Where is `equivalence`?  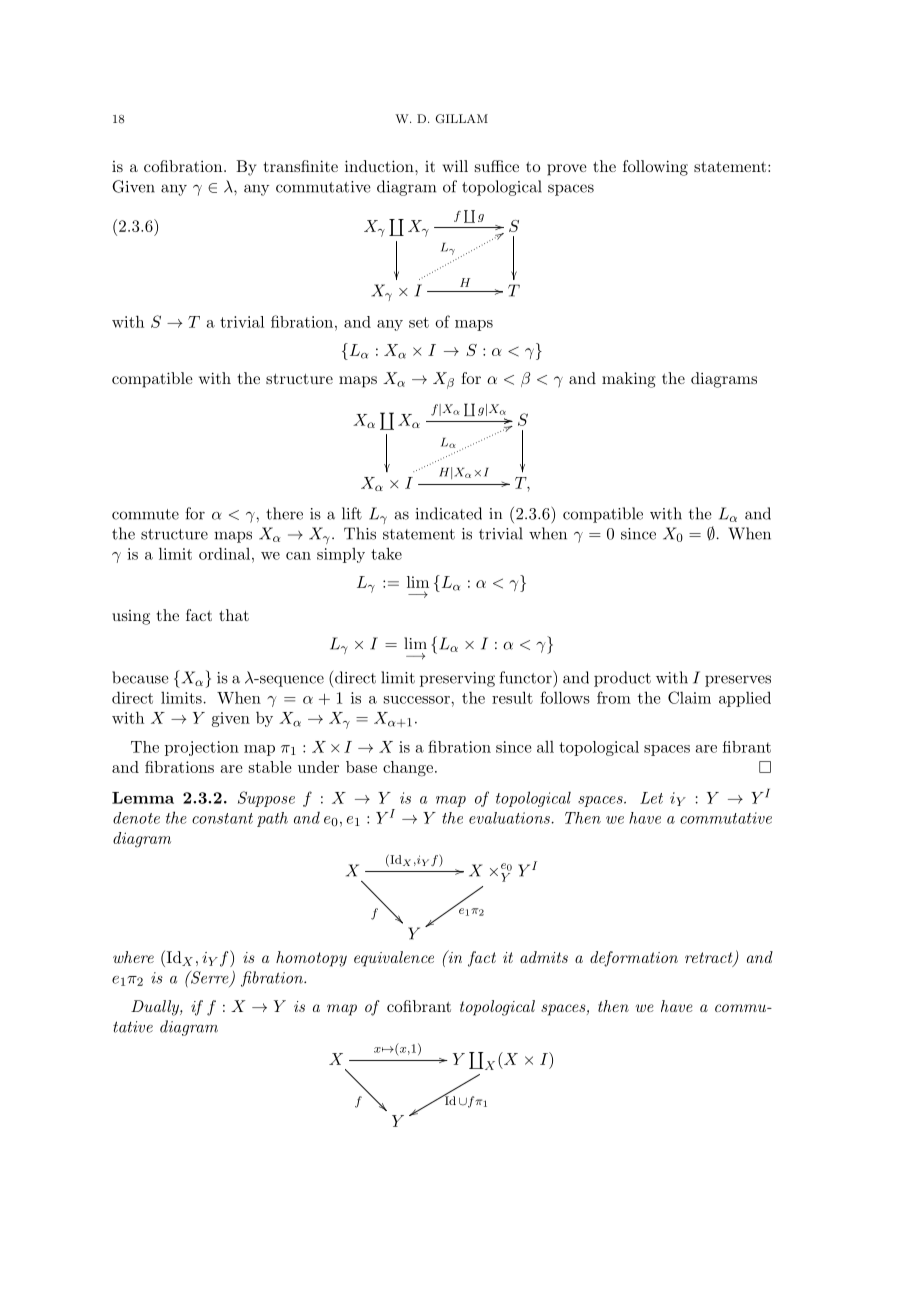 equivalence is located at coordinates (394, 959).
